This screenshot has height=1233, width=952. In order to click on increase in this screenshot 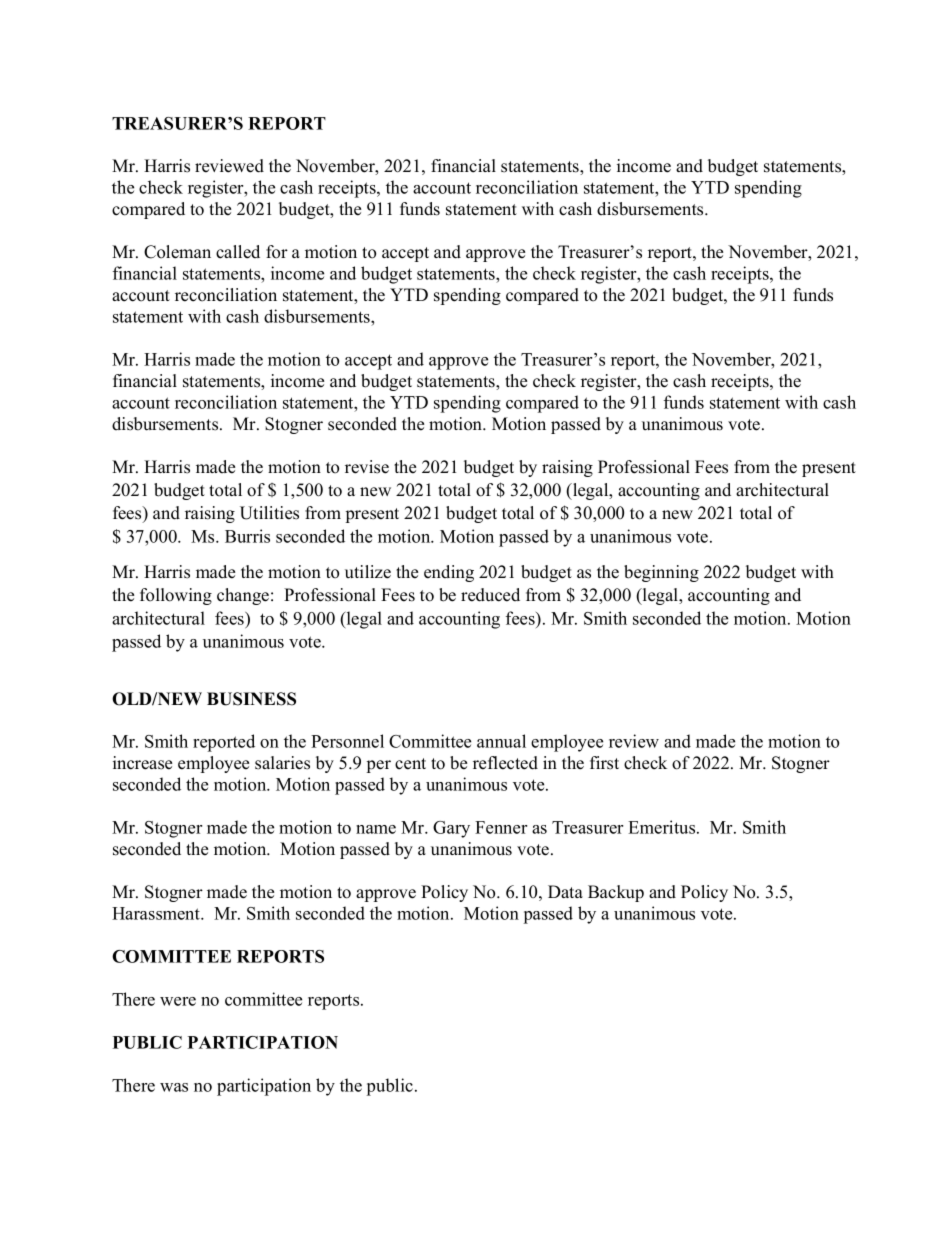, I will do `click(142, 763)`.
